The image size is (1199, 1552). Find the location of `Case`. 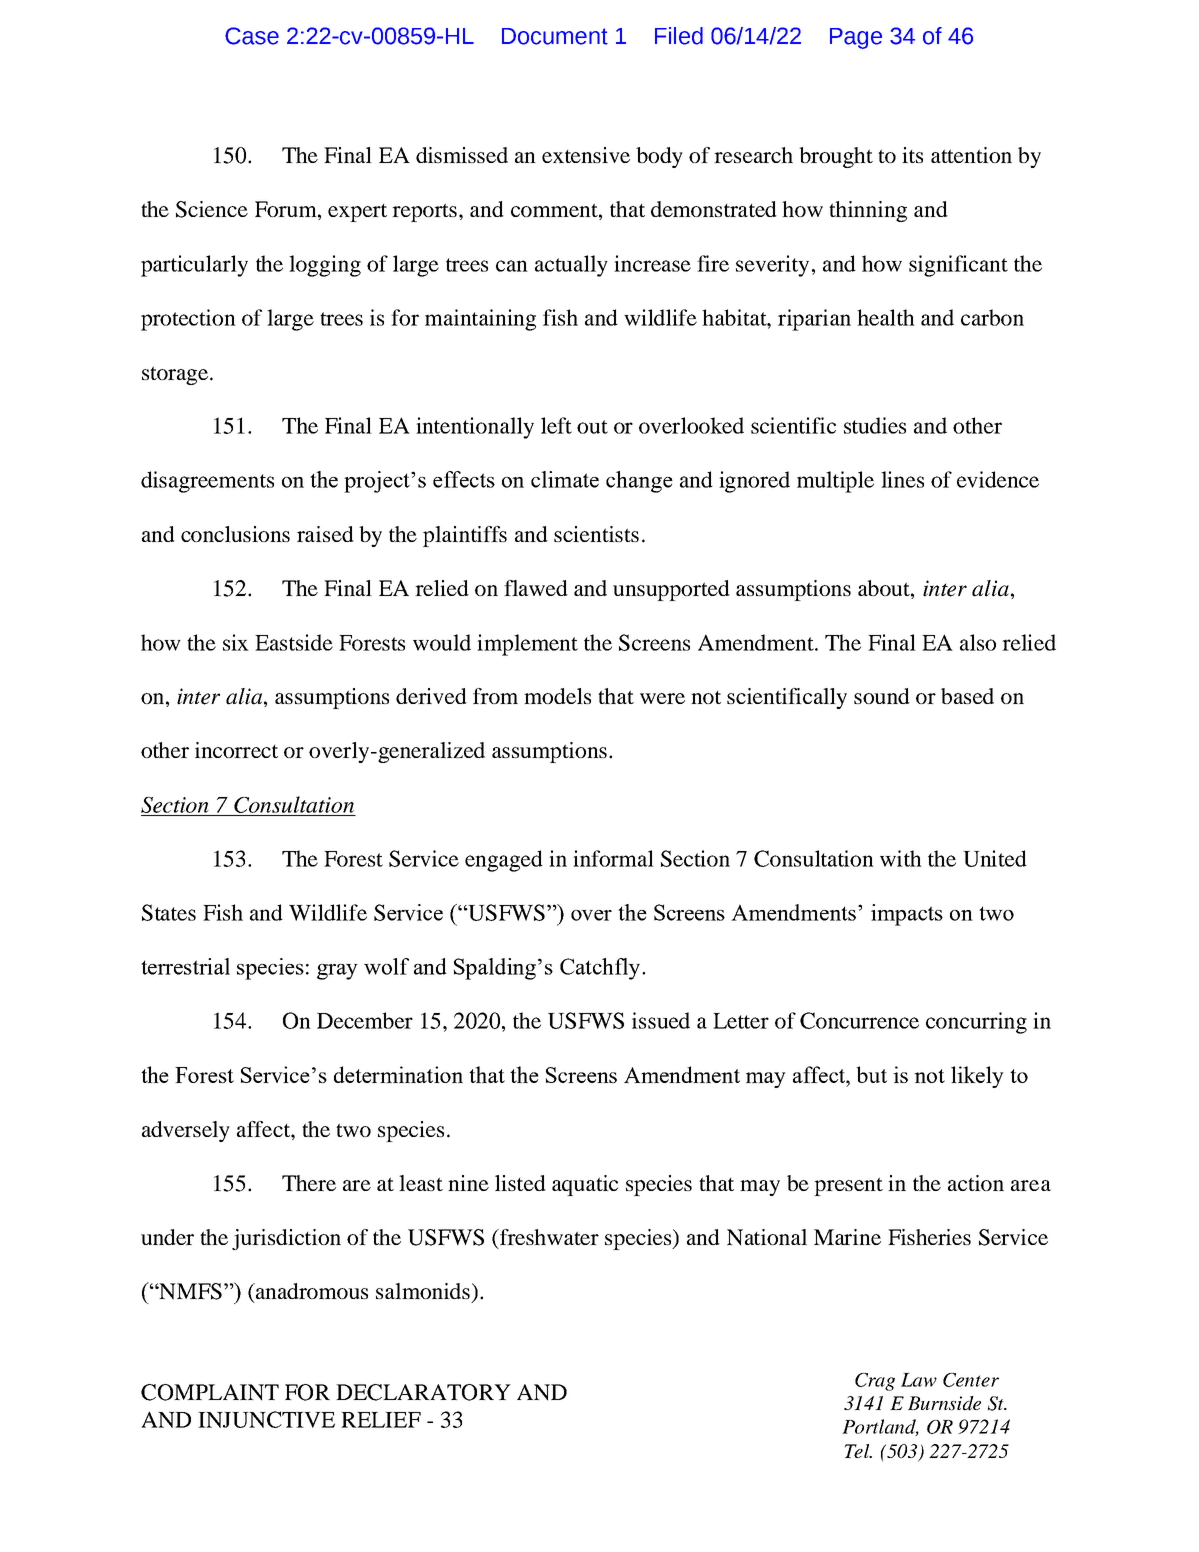

Case is located at coordinates (252, 36).
